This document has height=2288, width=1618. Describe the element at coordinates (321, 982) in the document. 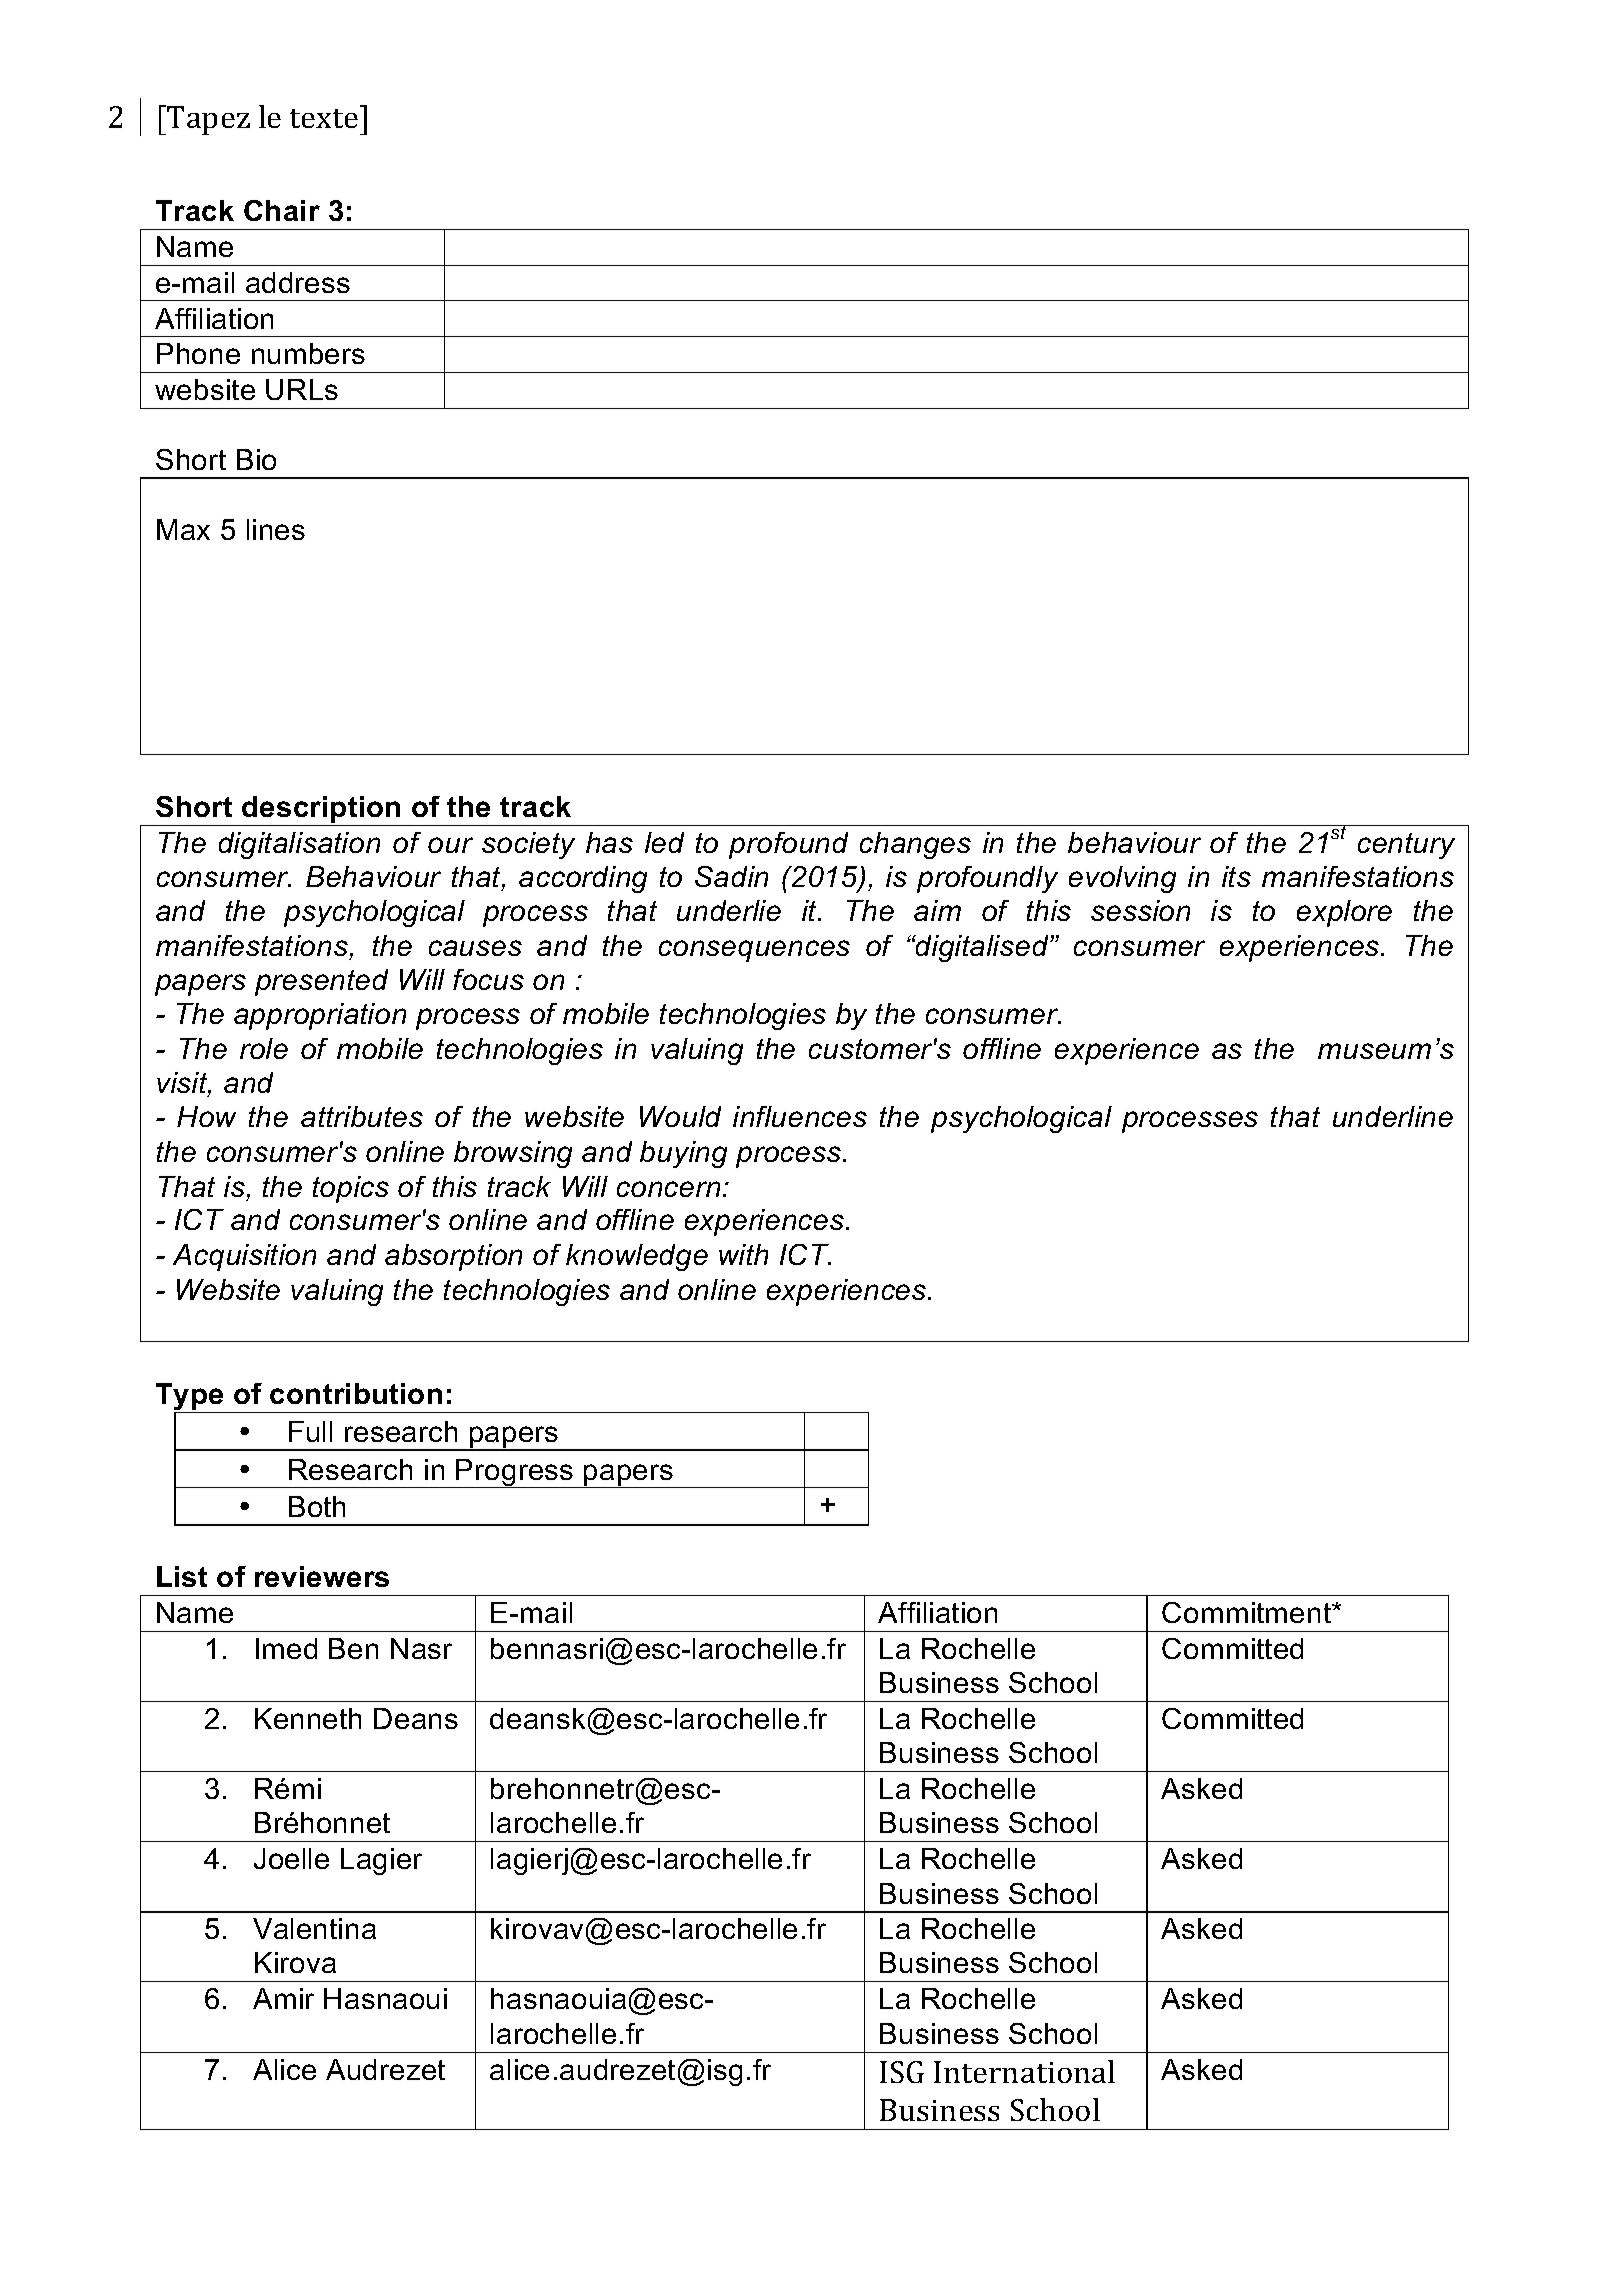

I see `presented` at that location.
